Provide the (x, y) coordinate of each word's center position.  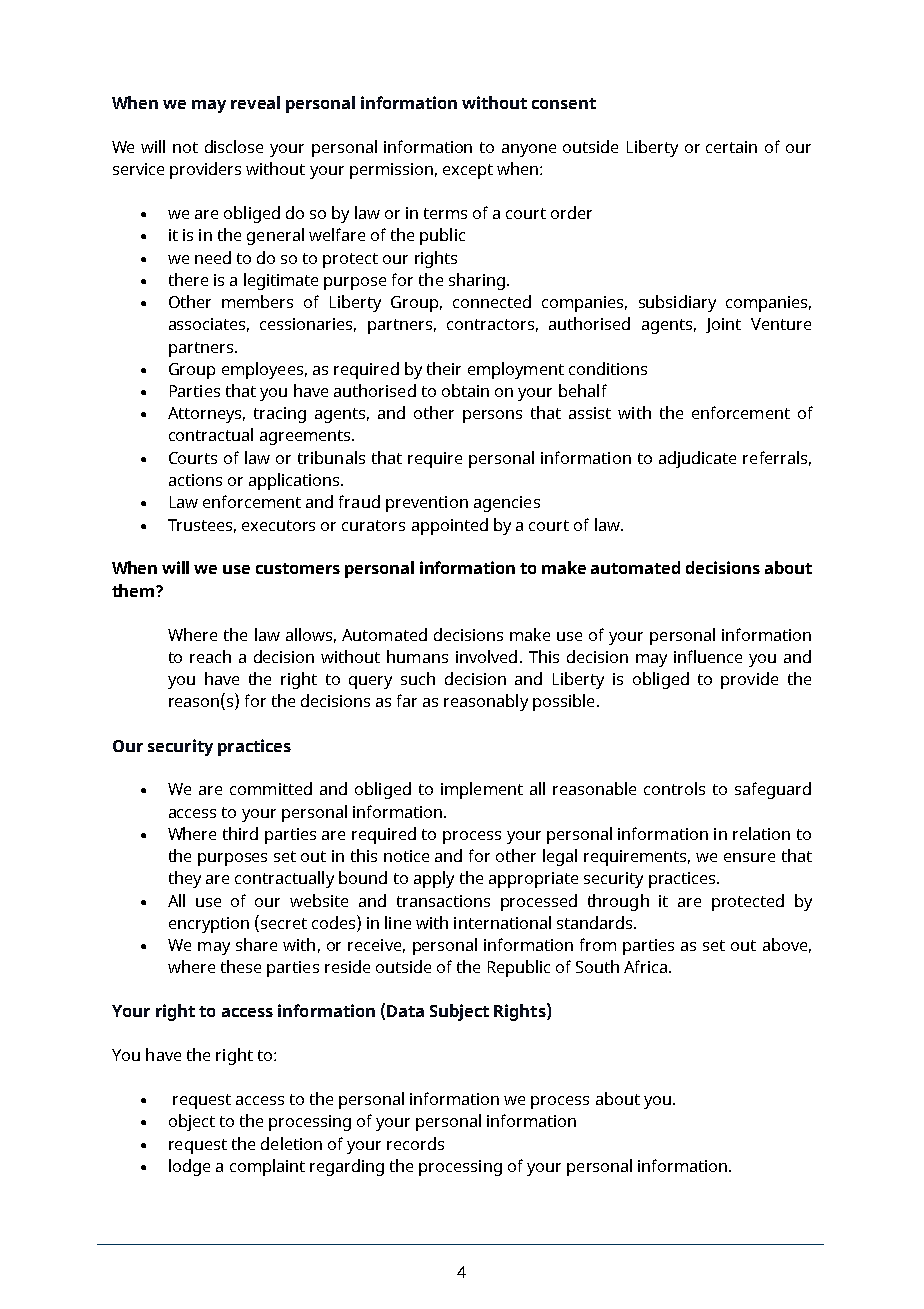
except (468, 171)
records (415, 1143)
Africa (647, 966)
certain (731, 147)
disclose (234, 146)
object (192, 1122)
